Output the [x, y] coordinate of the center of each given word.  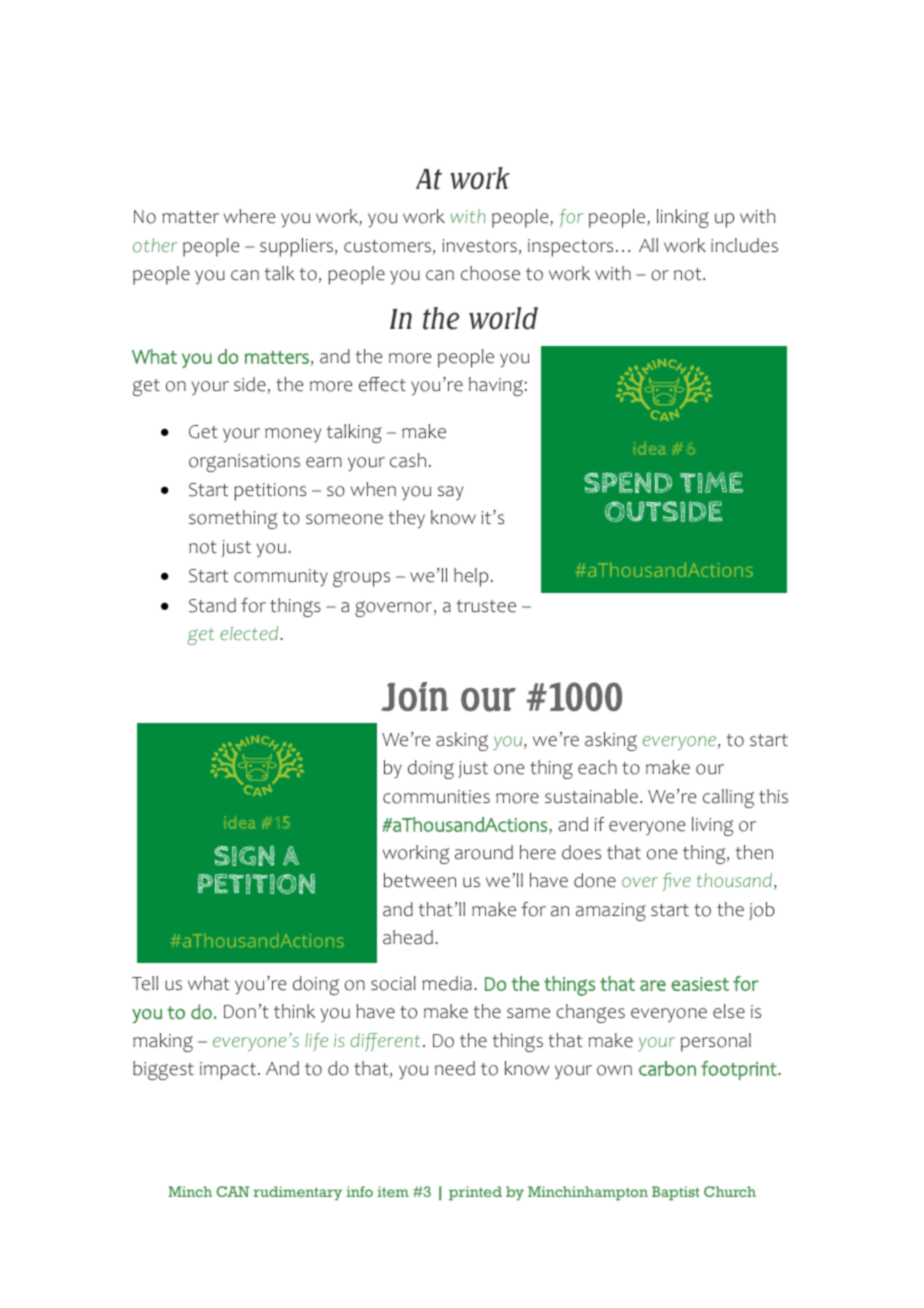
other [155, 245]
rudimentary [297, 1193]
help [471, 577]
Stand [212, 605]
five [677, 882]
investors [480, 246]
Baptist [675, 1193]
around [484, 852]
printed [475, 1193]
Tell [145, 983]
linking [683, 218]
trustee [486, 606]
